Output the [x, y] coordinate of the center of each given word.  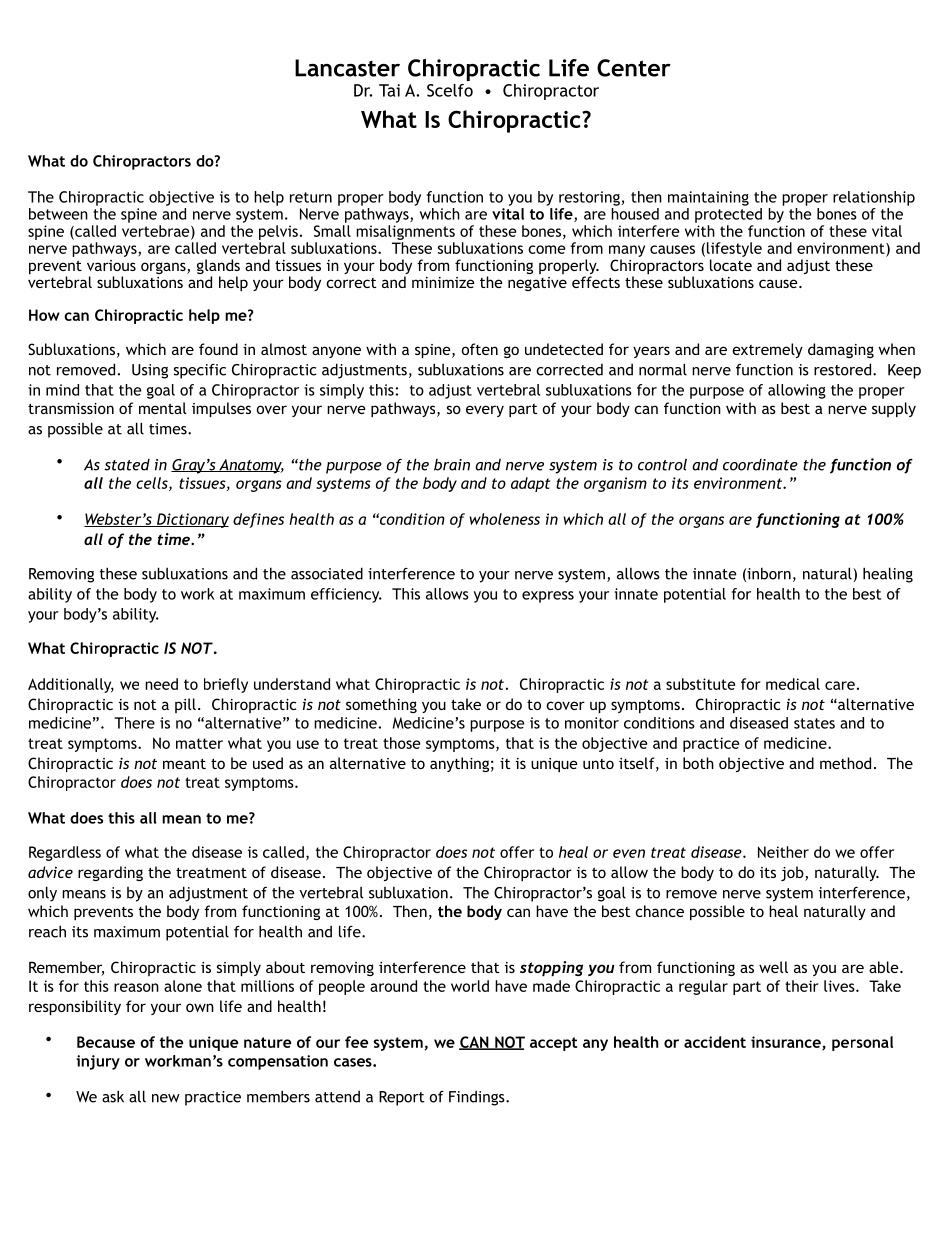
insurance [787, 1043]
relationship [874, 198]
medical [793, 684]
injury [98, 1062]
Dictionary [192, 520]
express [548, 597]
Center [634, 68]
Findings [478, 1098]
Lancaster [347, 68]
